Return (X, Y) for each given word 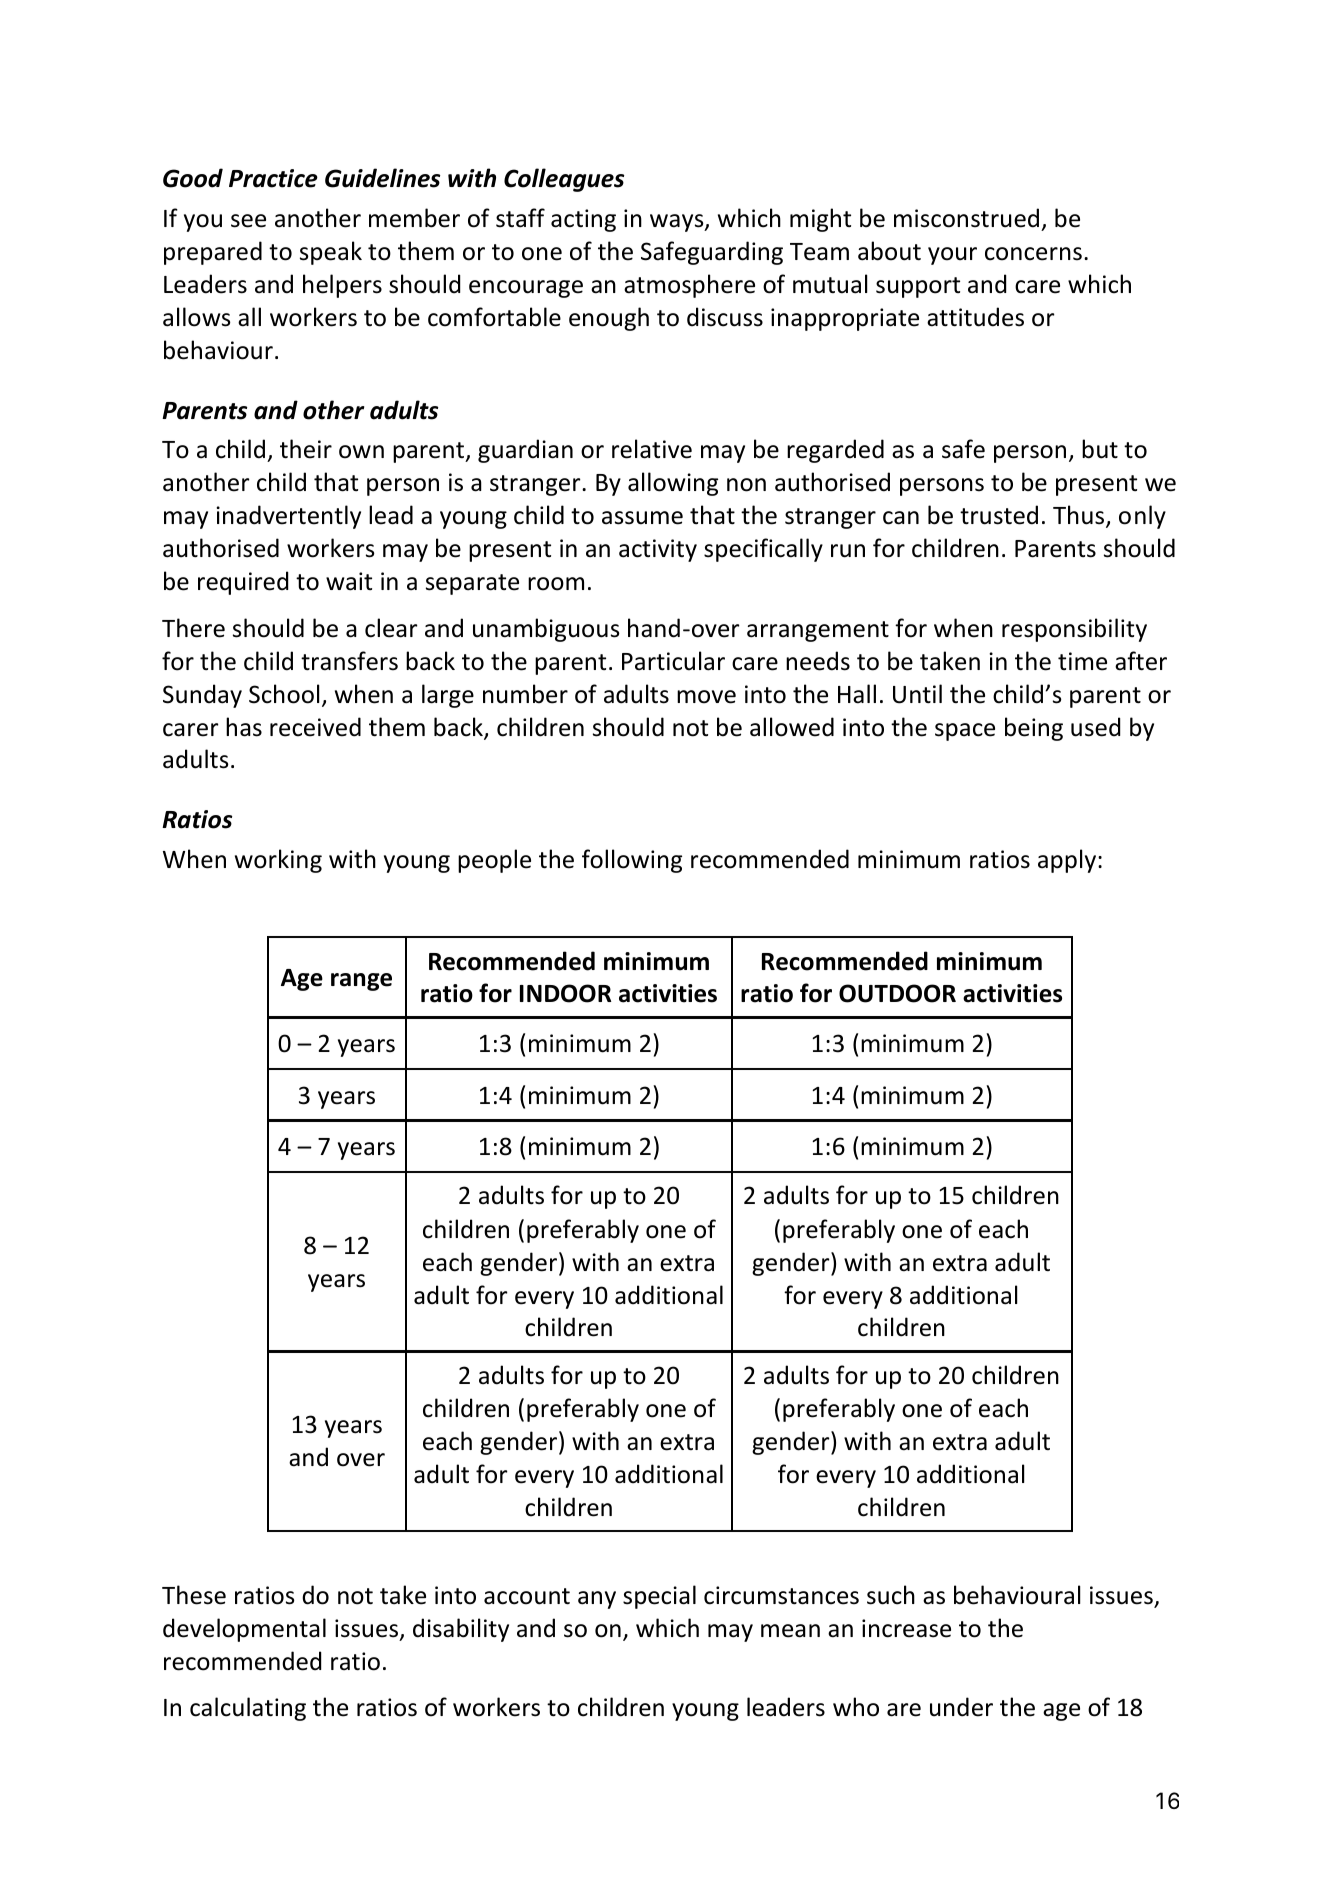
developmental (244, 1630)
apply (1068, 861)
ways (678, 223)
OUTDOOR (897, 993)
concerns (1033, 254)
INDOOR (565, 993)
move (706, 697)
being (1034, 729)
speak (331, 253)
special (659, 1597)
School (284, 694)
